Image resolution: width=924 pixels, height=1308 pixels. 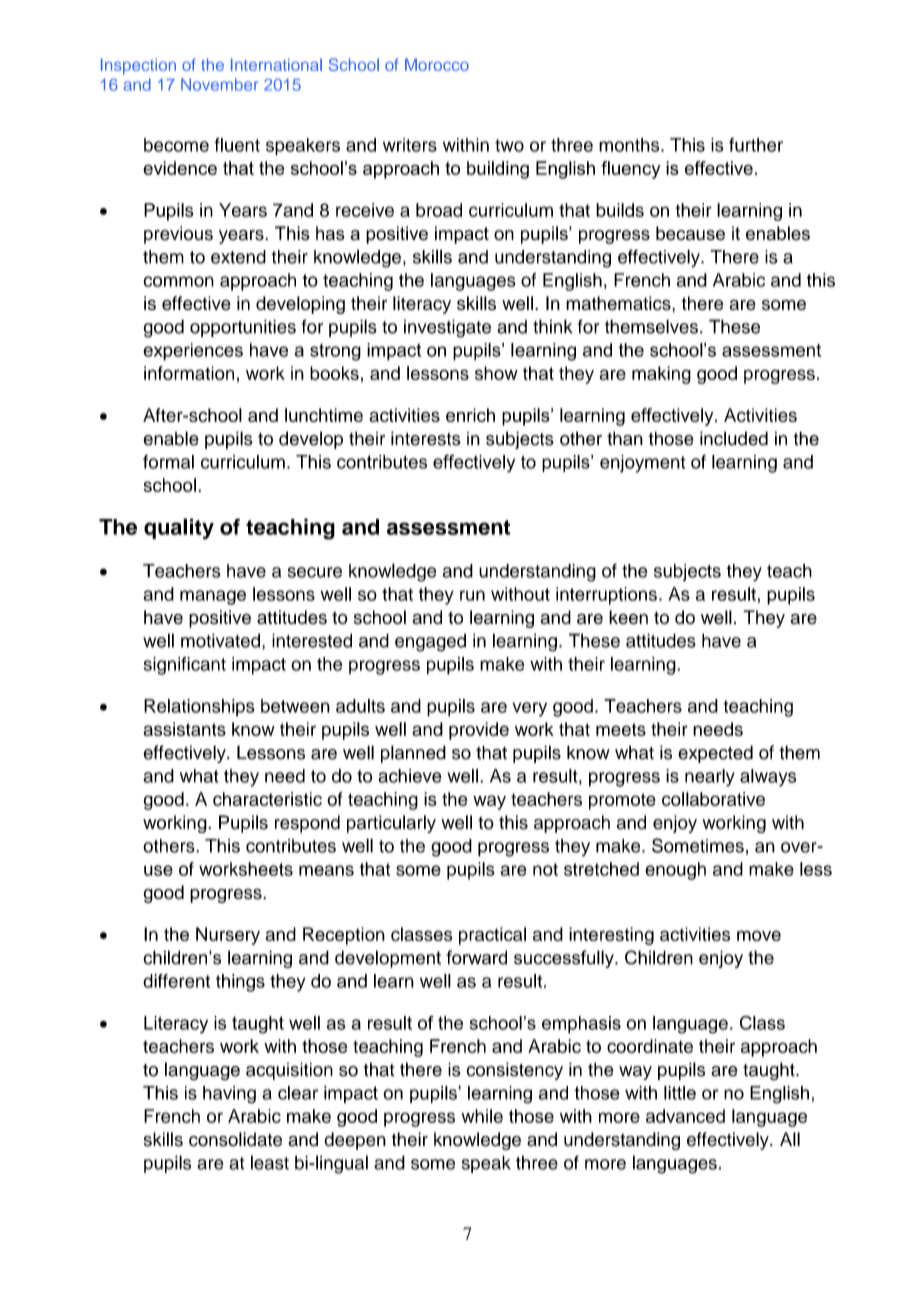 What do you see at coordinates (756, 145) in the image?
I see `further` at bounding box center [756, 145].
